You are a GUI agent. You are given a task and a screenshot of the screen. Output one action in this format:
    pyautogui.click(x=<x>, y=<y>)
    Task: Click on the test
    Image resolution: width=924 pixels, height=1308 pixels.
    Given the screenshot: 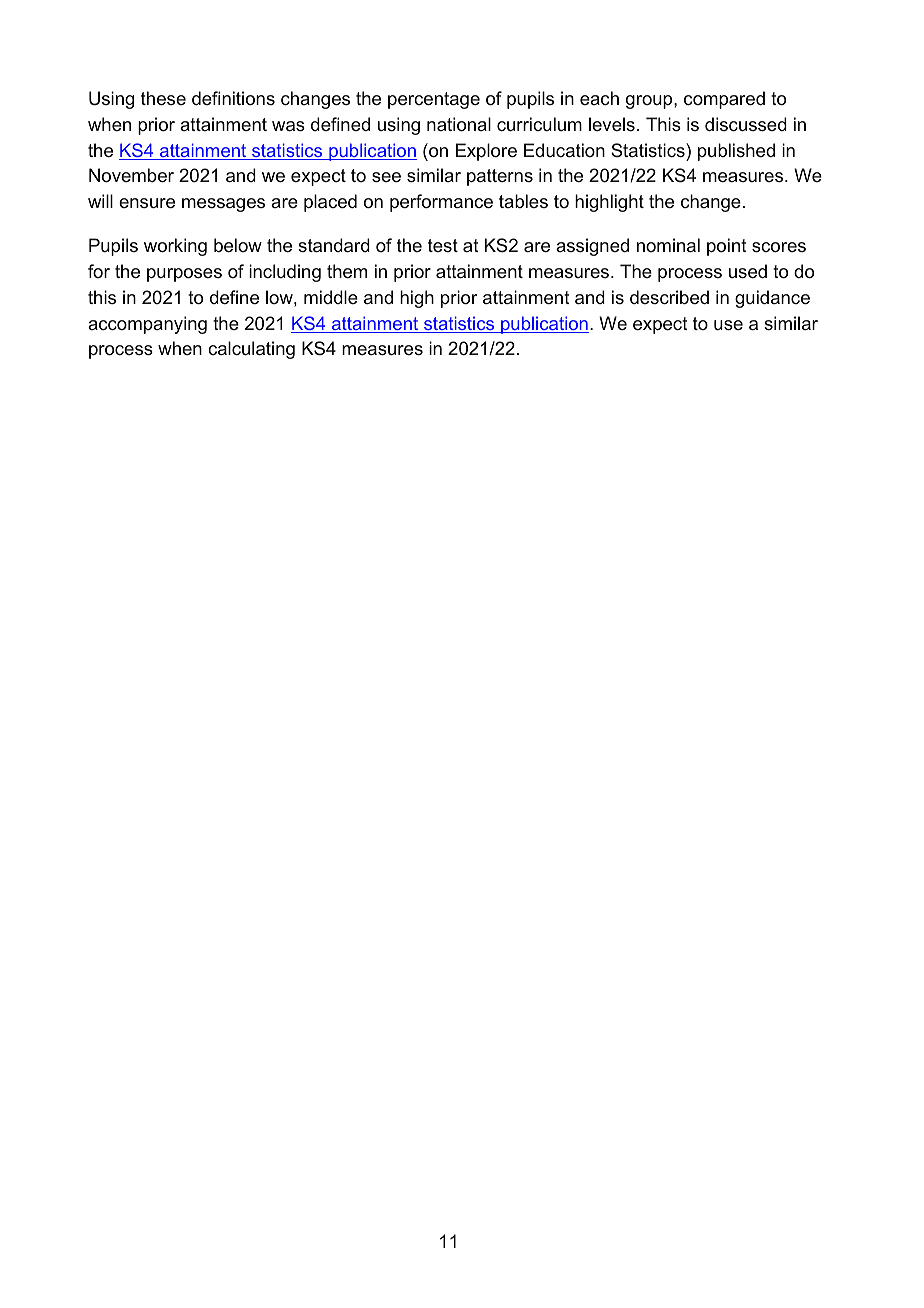 What is the action you would take?
    pyautogui.click(x=443, y=245)
